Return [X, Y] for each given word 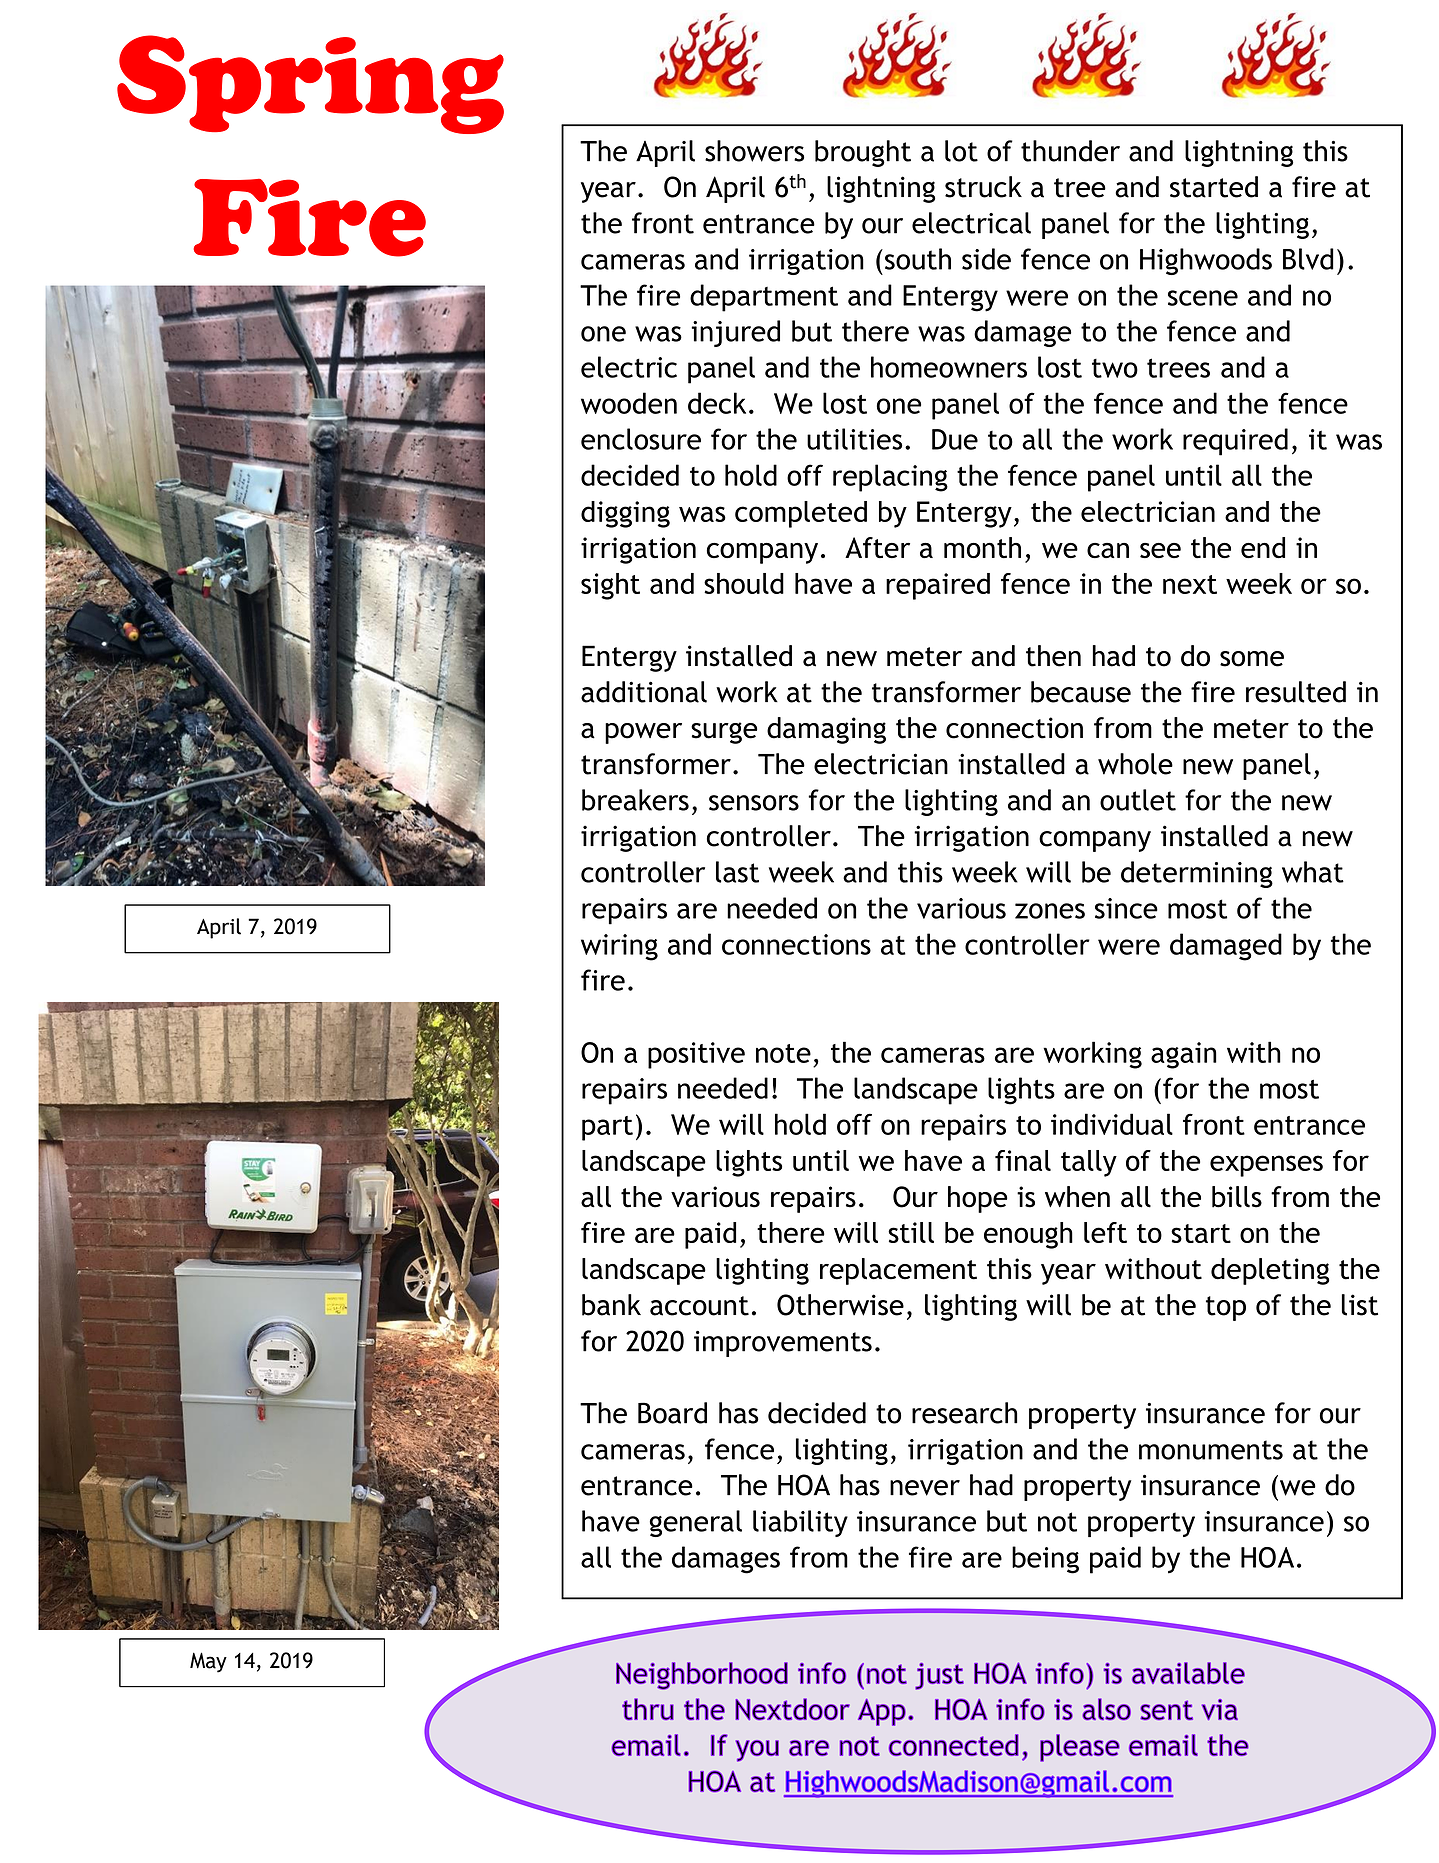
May [208, 1662]
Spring [310, 84]
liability [800, 1523]
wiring [619, 947]
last [737, 872]
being [1045, 1560]
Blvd [1308, 259]
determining [1197, 874]
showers [754, 151]
